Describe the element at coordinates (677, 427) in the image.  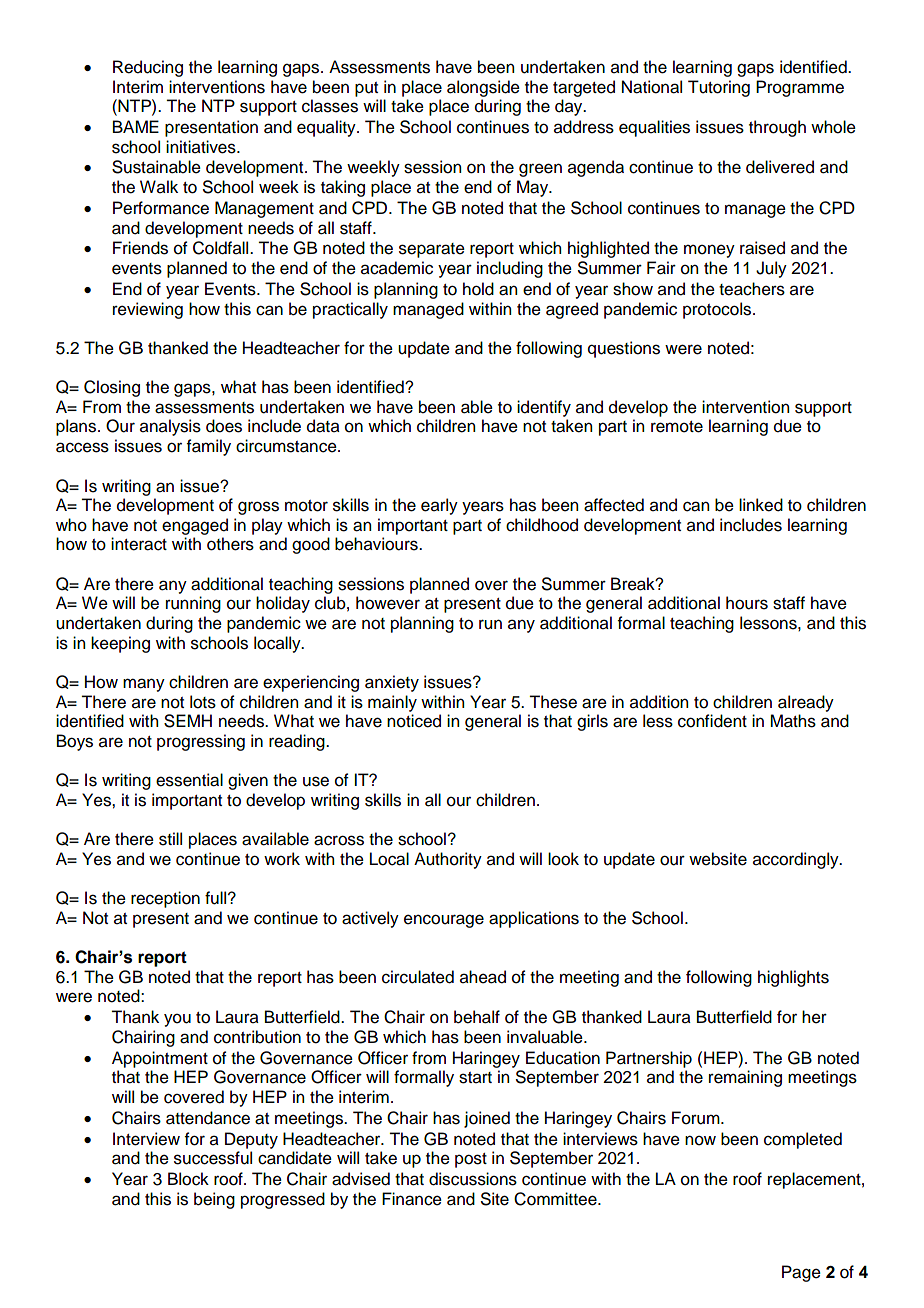
I see `remote` at that location.
